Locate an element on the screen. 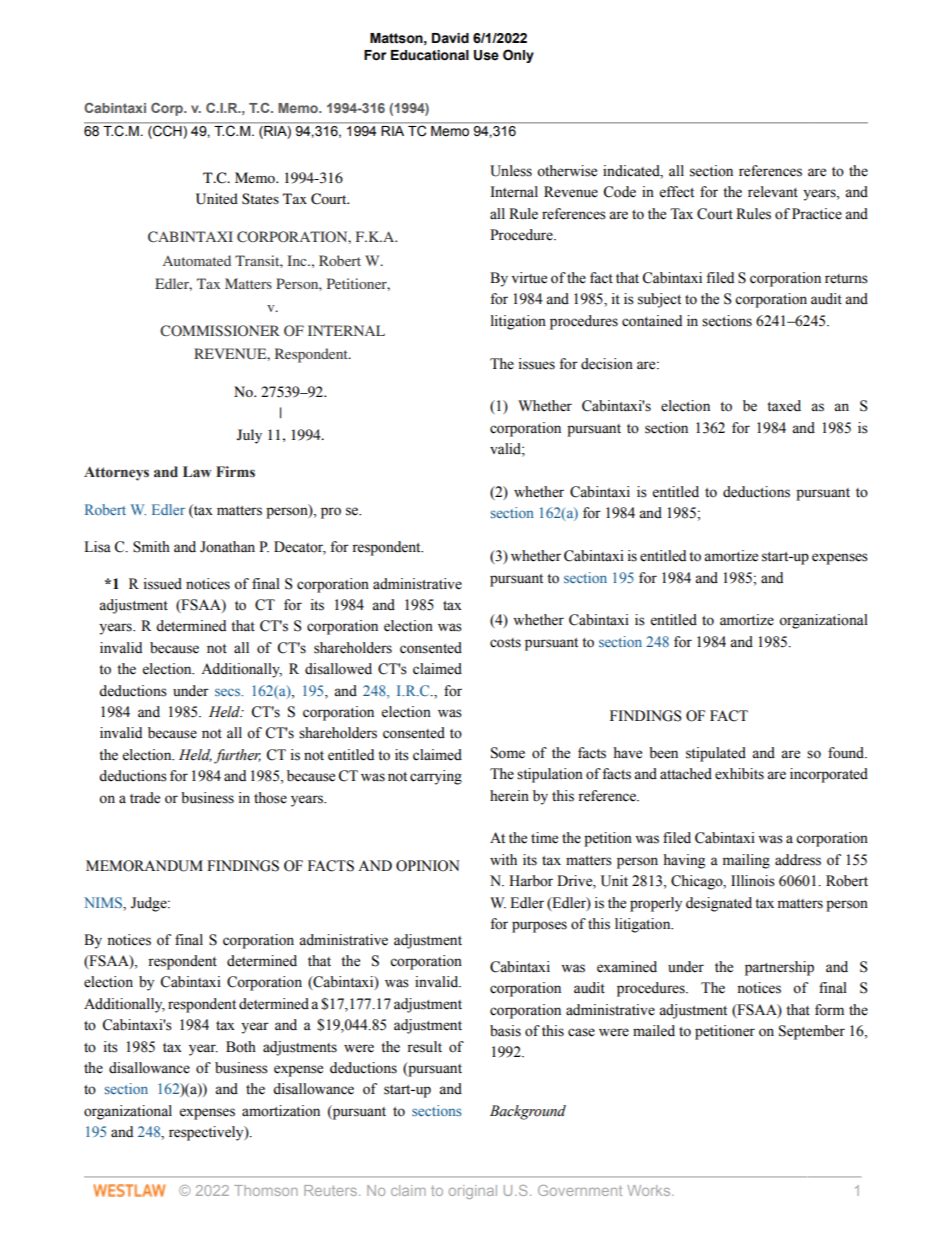  Thomson is located at coordinates (266, 1190).
